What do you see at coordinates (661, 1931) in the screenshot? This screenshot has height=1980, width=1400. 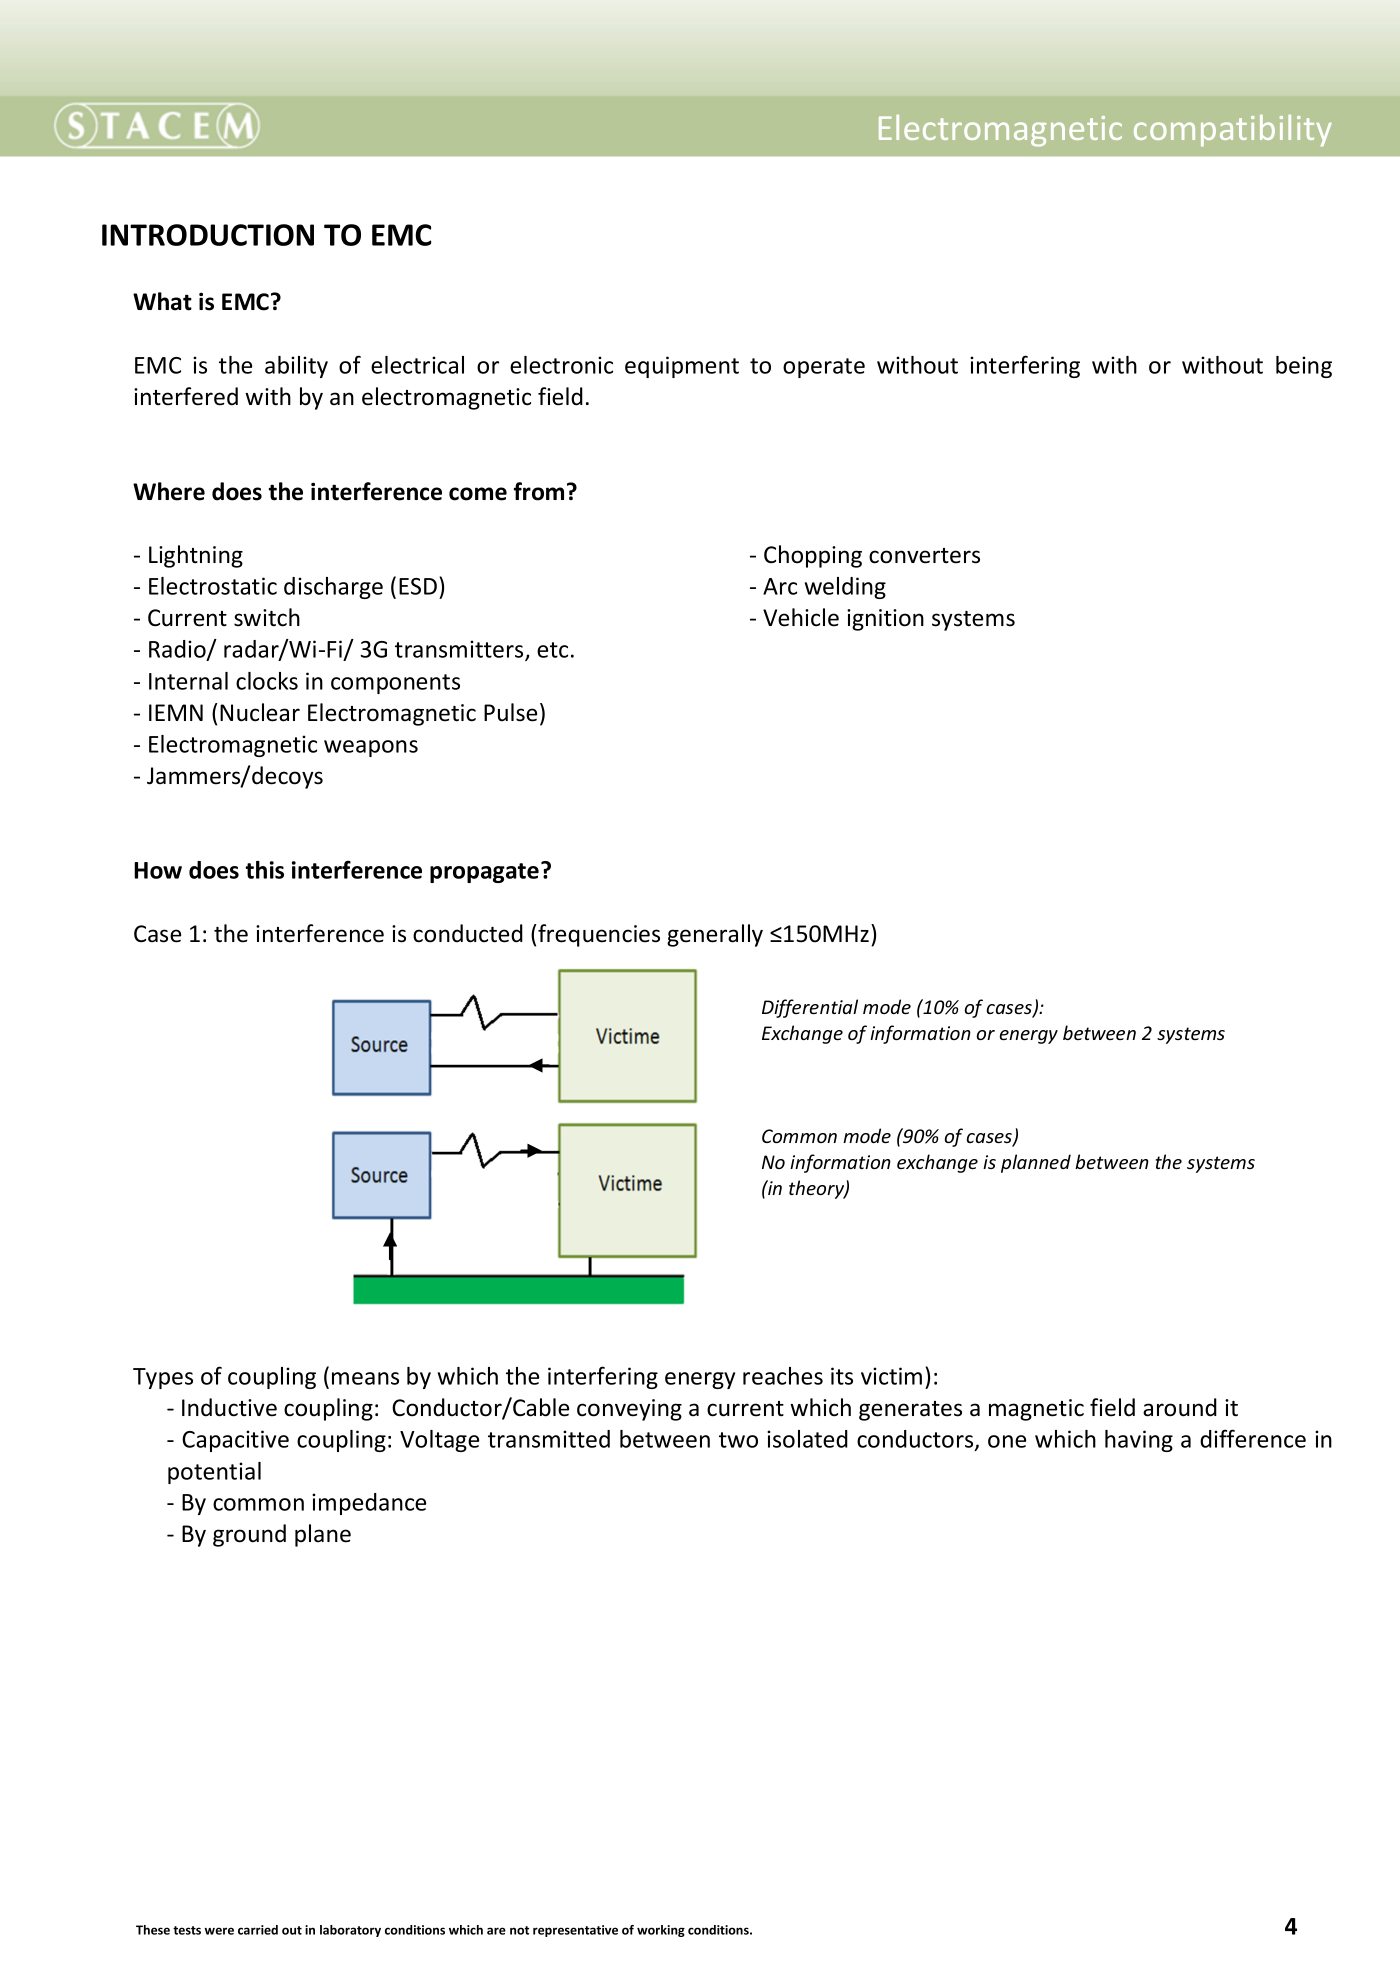 I see `working` at bounding box center [661, 1931].
